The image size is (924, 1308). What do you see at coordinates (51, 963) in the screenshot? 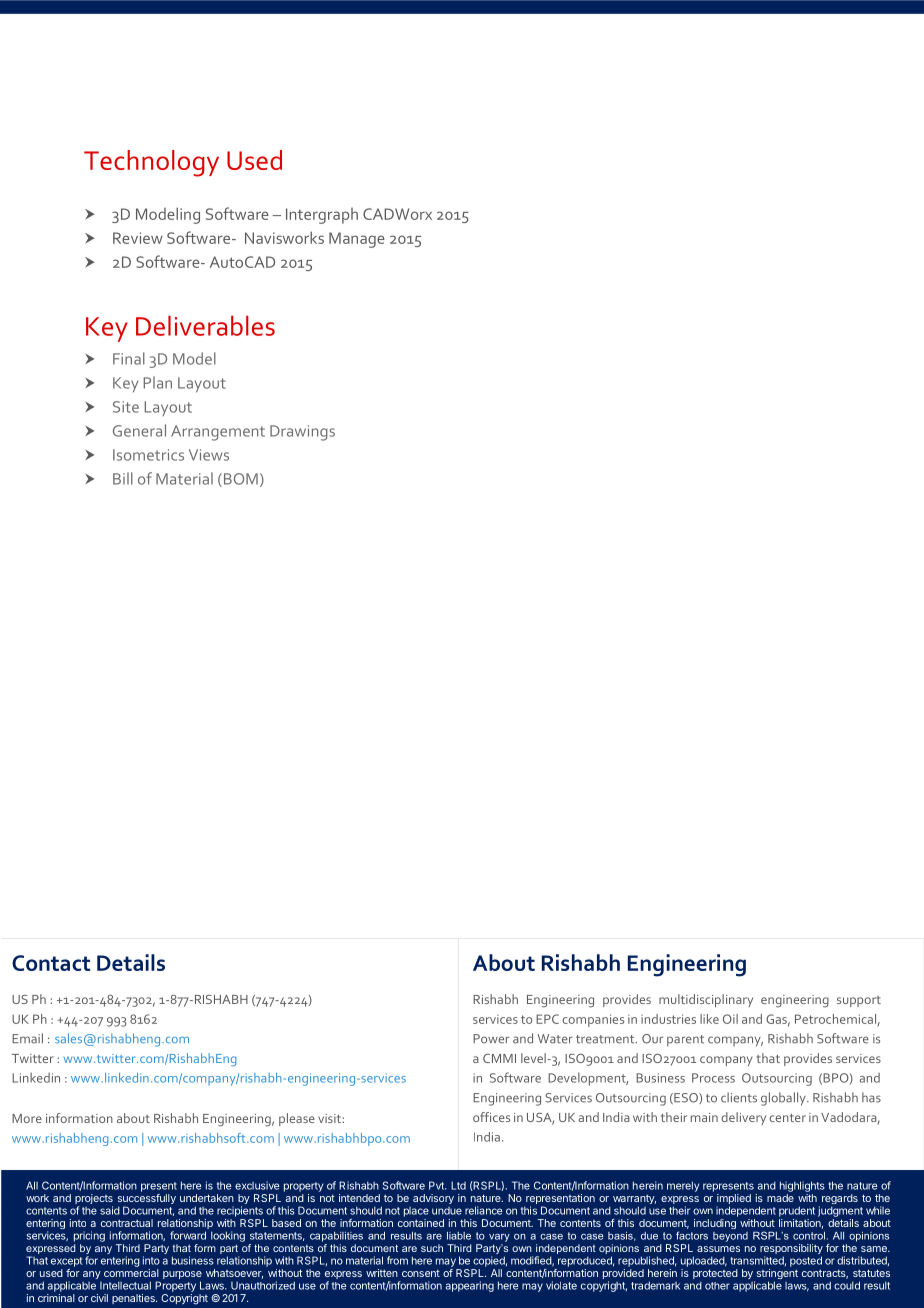
I see `Contact` at bounding box center [51, 963].
